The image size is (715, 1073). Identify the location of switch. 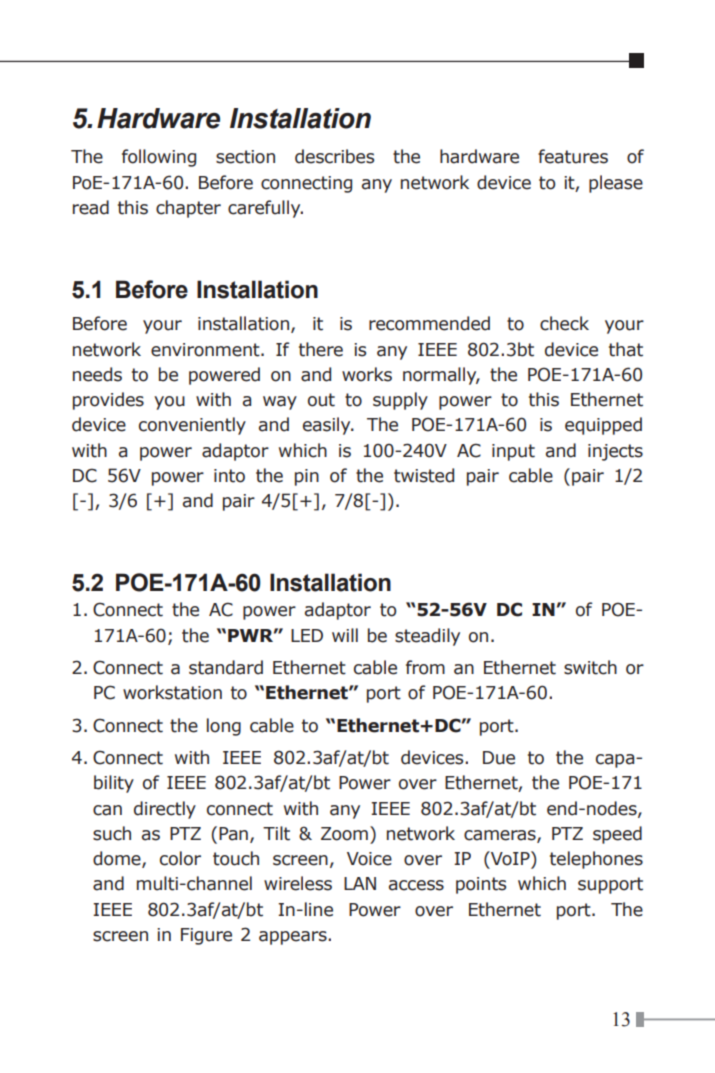
(590, 667).
